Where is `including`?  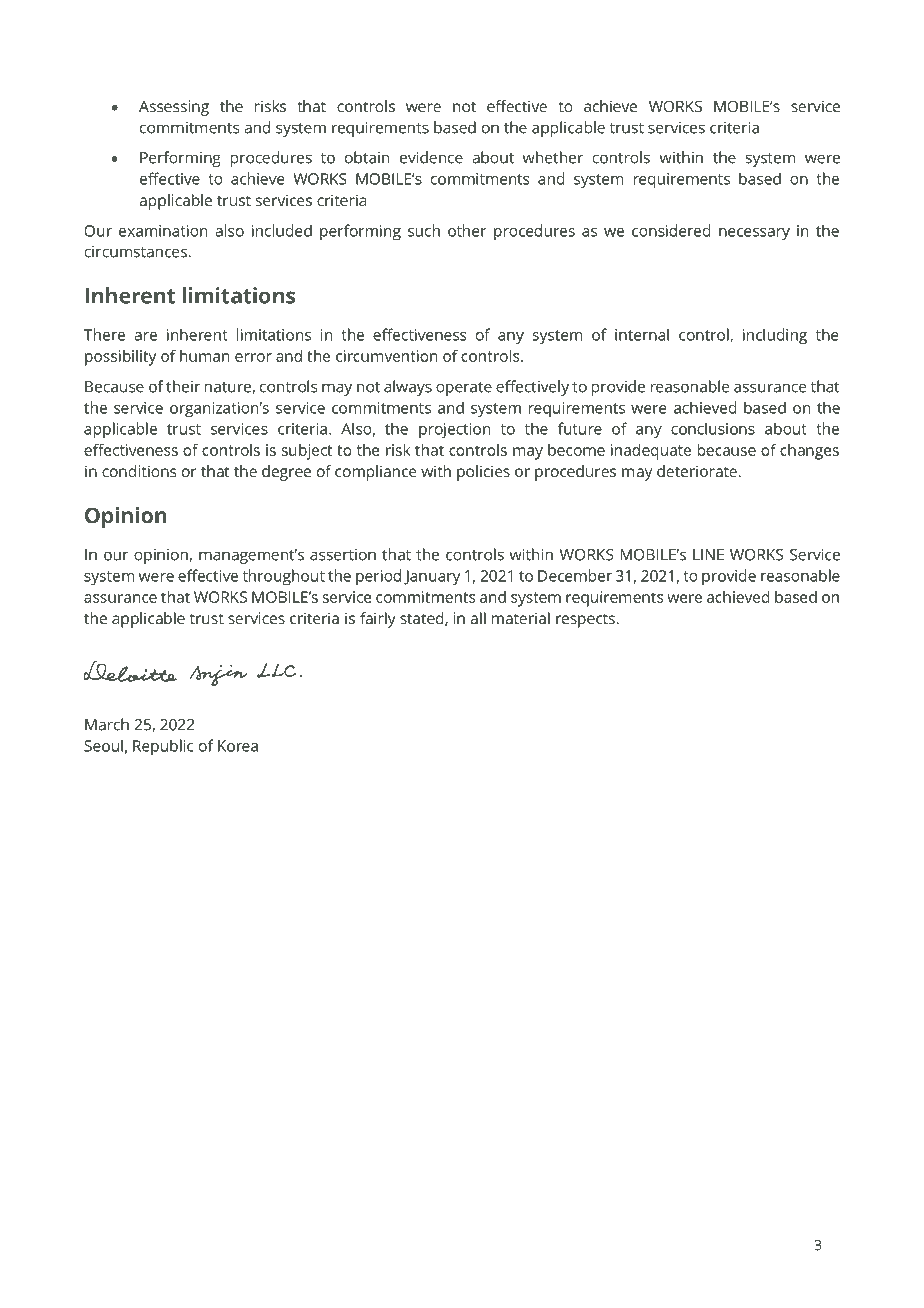 including is located at coordinates (775, 336).
